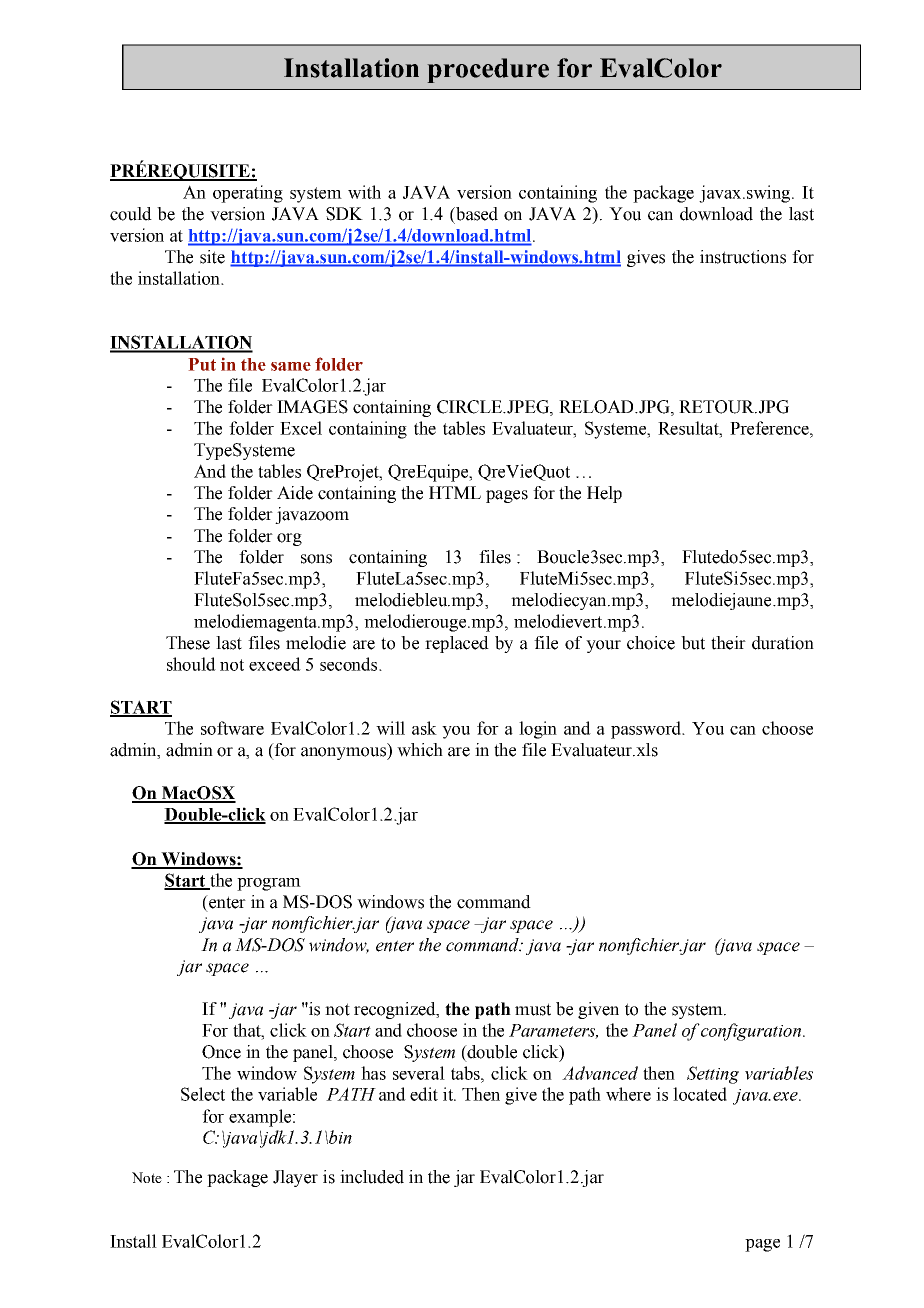 This image has width=924, height=1308. I want to click on Select, so click(203, 1094).
